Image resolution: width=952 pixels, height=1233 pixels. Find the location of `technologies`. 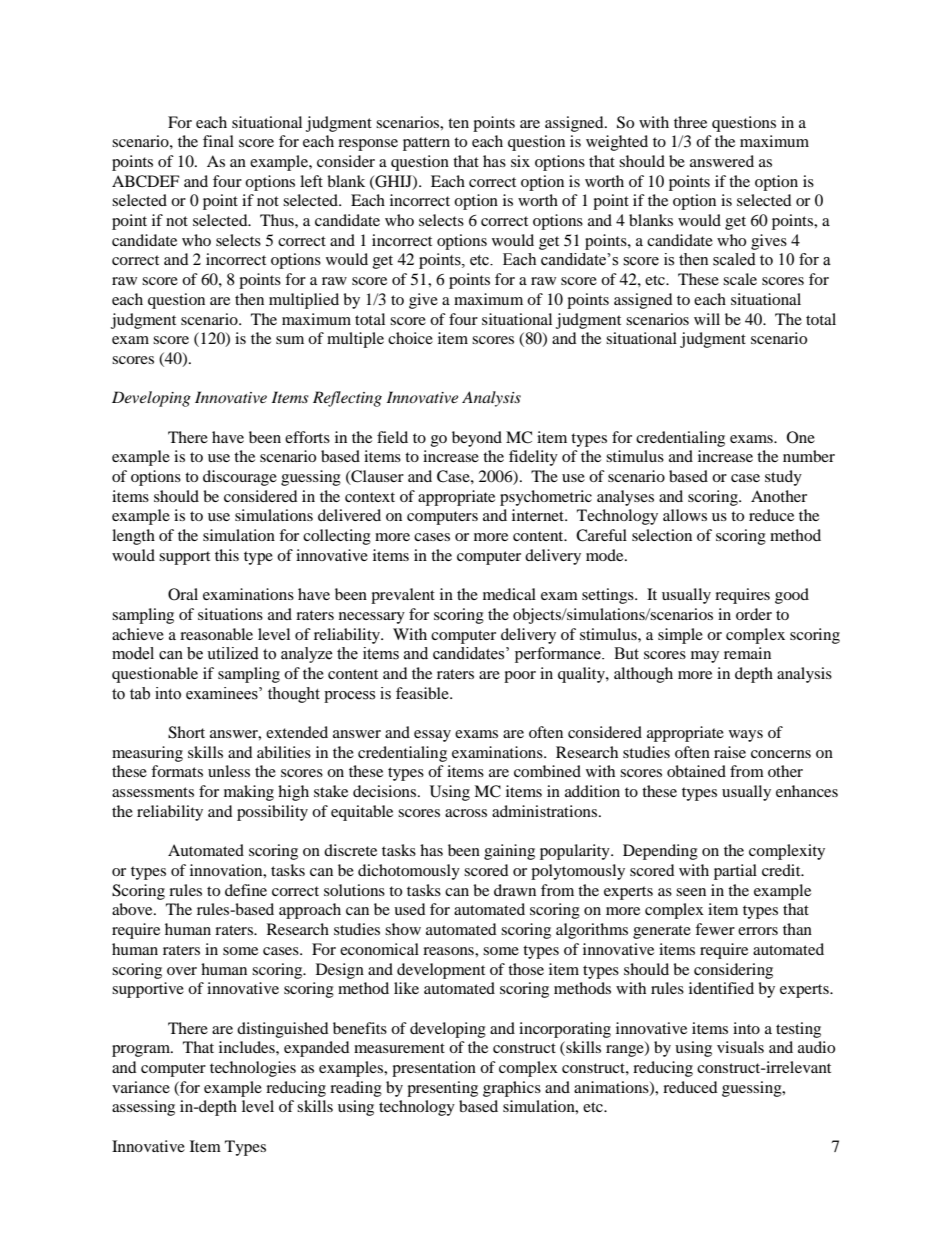

technologies is located at coordinates (253, 1069).
